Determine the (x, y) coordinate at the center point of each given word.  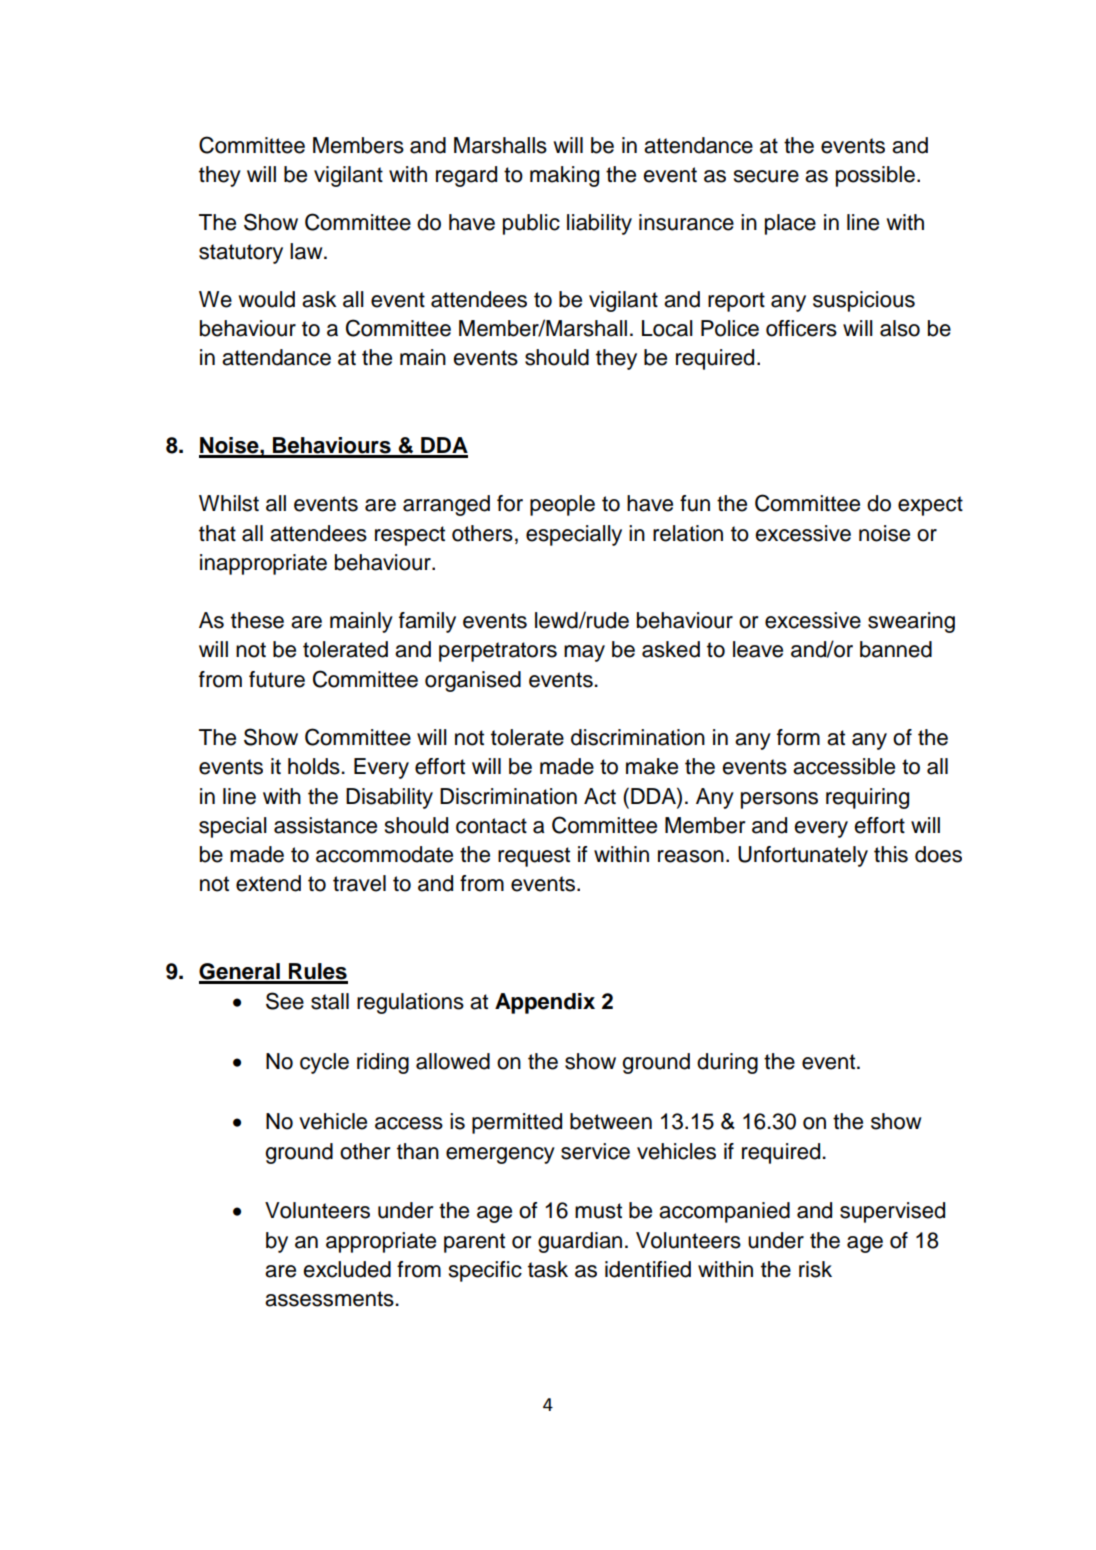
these (257, 620)
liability (599, 224)
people (562, 505)
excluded (347, 1269)
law (307, 251)
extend (268, 883)
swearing (911, 622)
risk (815, 1269)
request (534, 857)
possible (875, 176)
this (891, 854)
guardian (580, 1242)
